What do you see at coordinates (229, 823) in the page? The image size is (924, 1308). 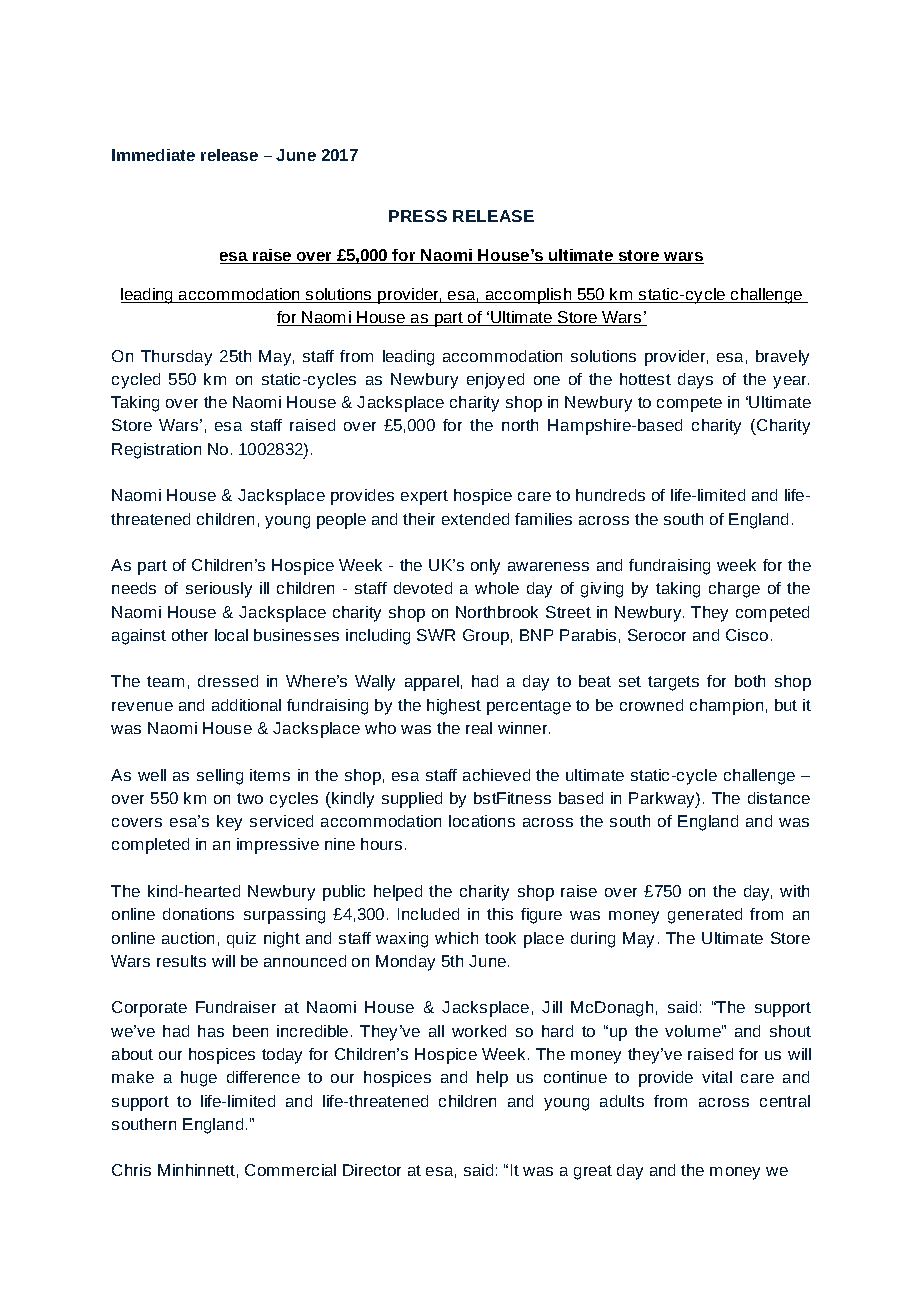 I see `key` at bounding box center [229, 823].
